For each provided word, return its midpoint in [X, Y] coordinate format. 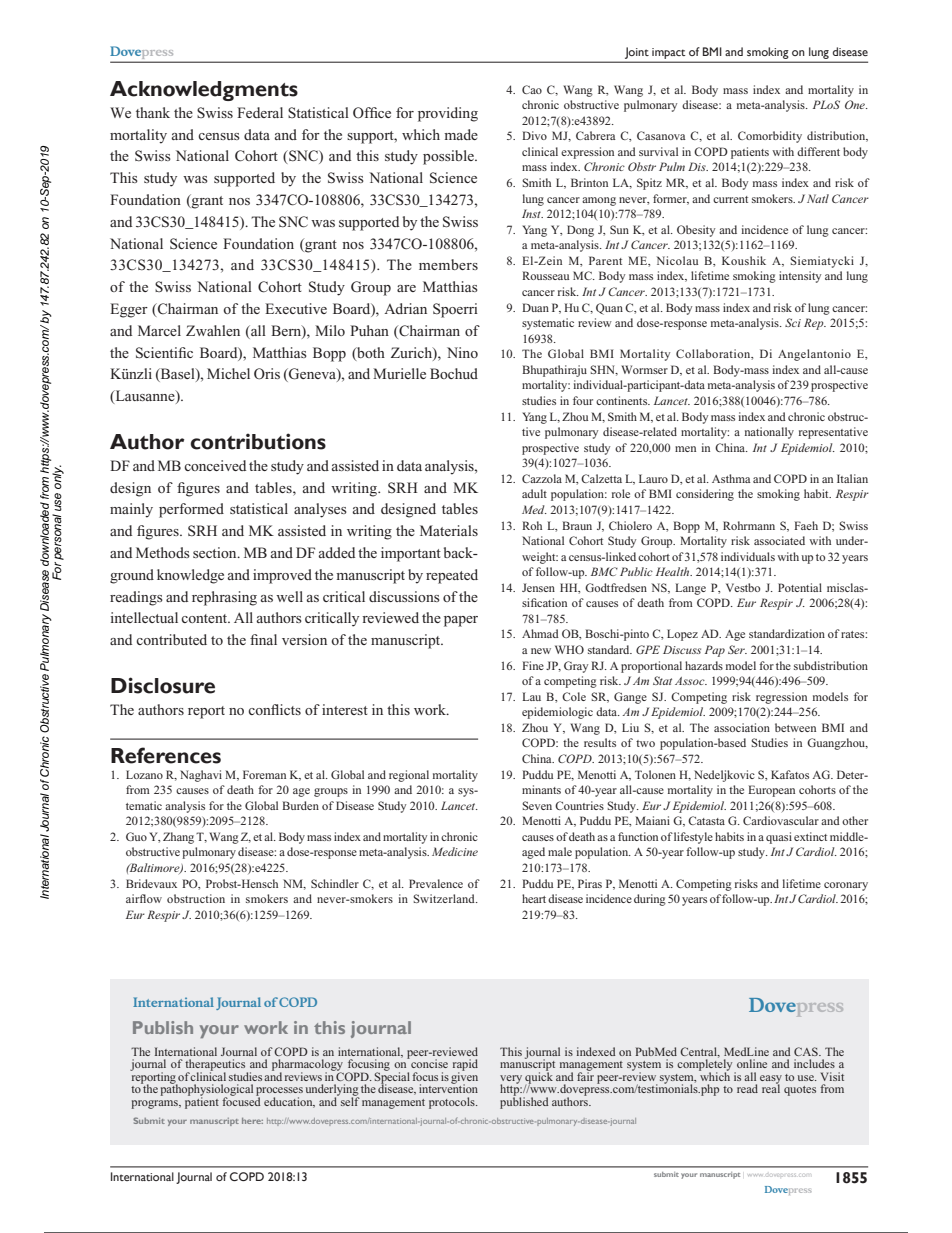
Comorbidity [770, 137]
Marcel [159, 330]
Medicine [455, 851]
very [511, 1080]
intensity [800, 277]
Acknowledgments [204, 91]
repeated [452, 576]
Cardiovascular [781, 820]
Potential [800, 587]
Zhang [178, 838]
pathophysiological [206, 1090]
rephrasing [224, 598]
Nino [462, 352]
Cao [532, 89]
